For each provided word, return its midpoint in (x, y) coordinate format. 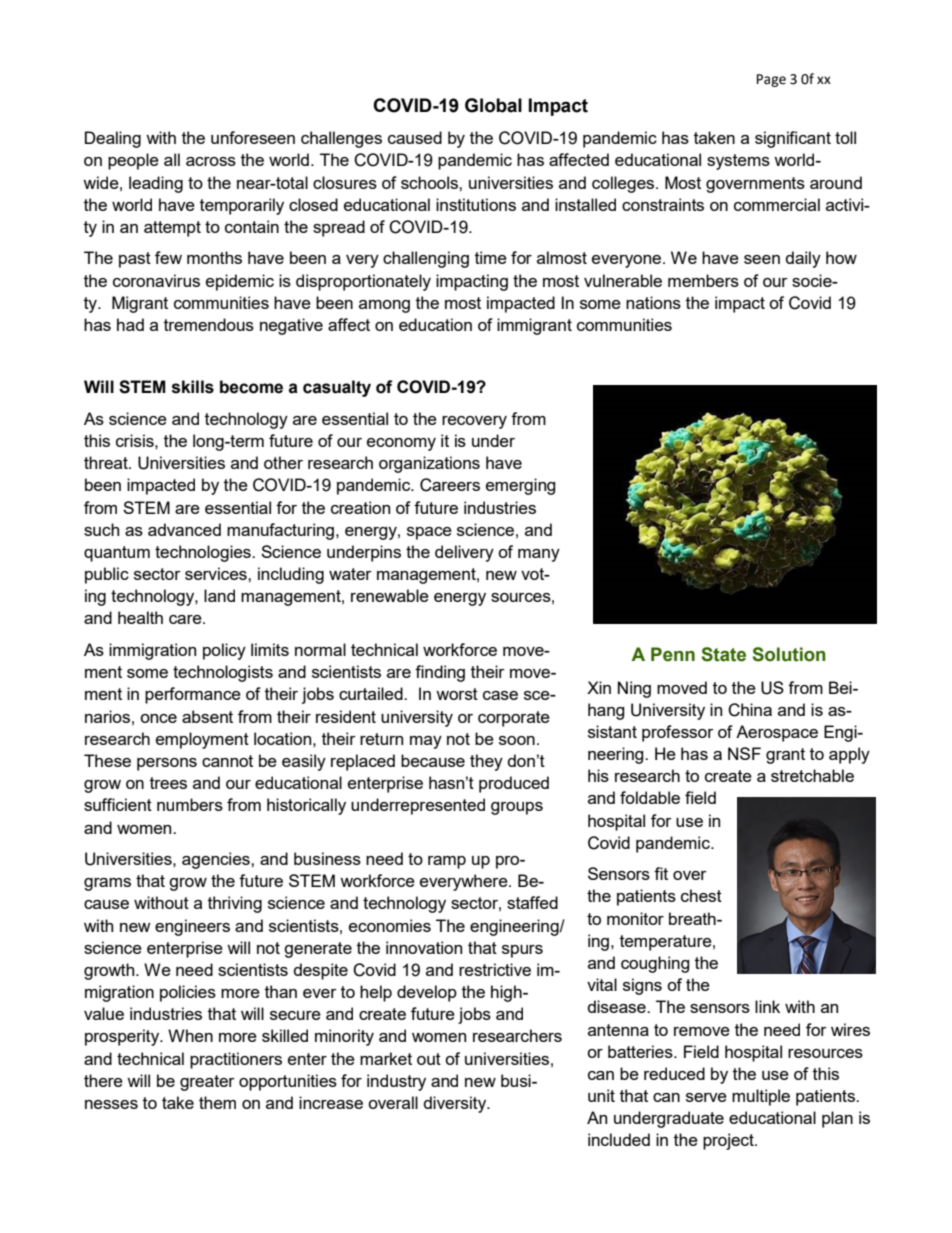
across (211, 161)
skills (193, 387)
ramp (447, 862)
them (217, 1102)
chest (701, 895)
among (384, 306)
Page (771, 80)
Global (493, 105)
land (219, 595)
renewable (390, 595)
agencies (217, 860)
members (703, 280)
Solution (789, 654)
